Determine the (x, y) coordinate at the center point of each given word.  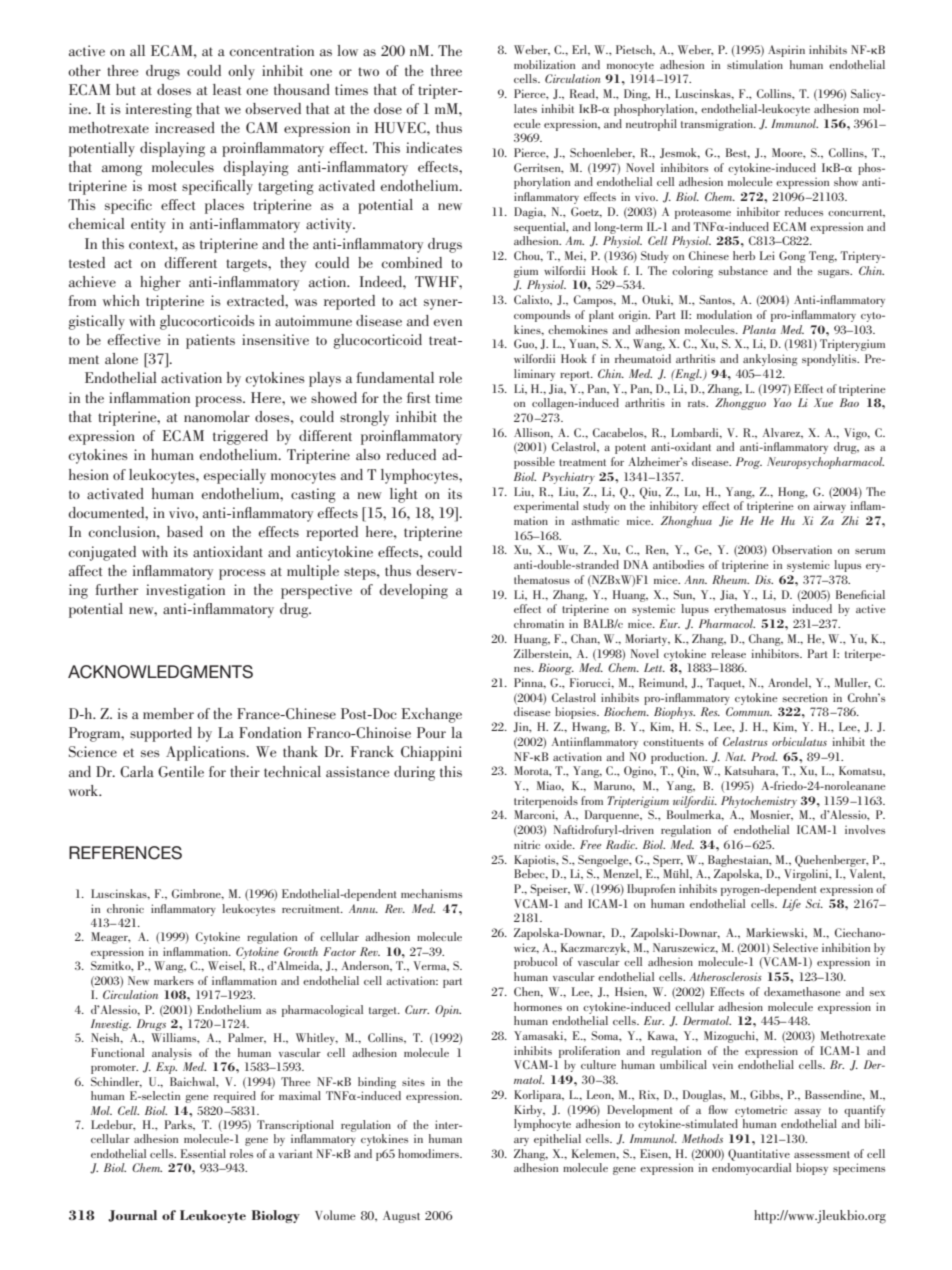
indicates (434, 147)
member (168, 713)
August (401, 1217)
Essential (203, 1153)
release (728, 653)
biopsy (812, 1169)
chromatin (539, 623)
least (227, 89)
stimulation (755, 64)
